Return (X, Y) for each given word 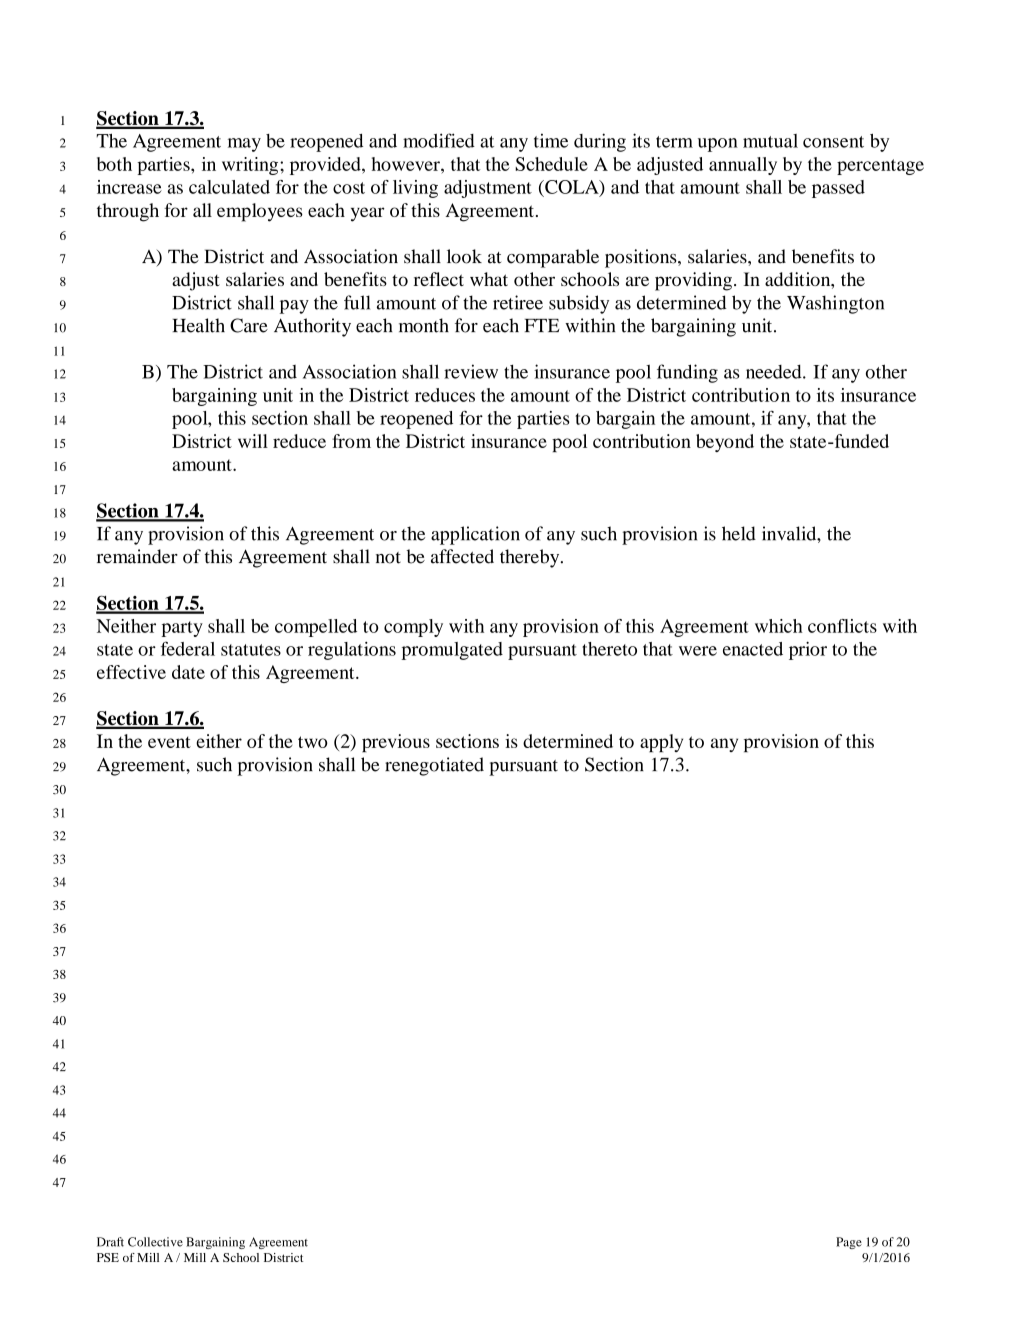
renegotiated (434, 766)
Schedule (551, 164)
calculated (229, 187)
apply (661, 743)
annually (743, 166)
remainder (137, 556)
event (169, 742)
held (739, 533)
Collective (155, 1242)
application (475, 535)
